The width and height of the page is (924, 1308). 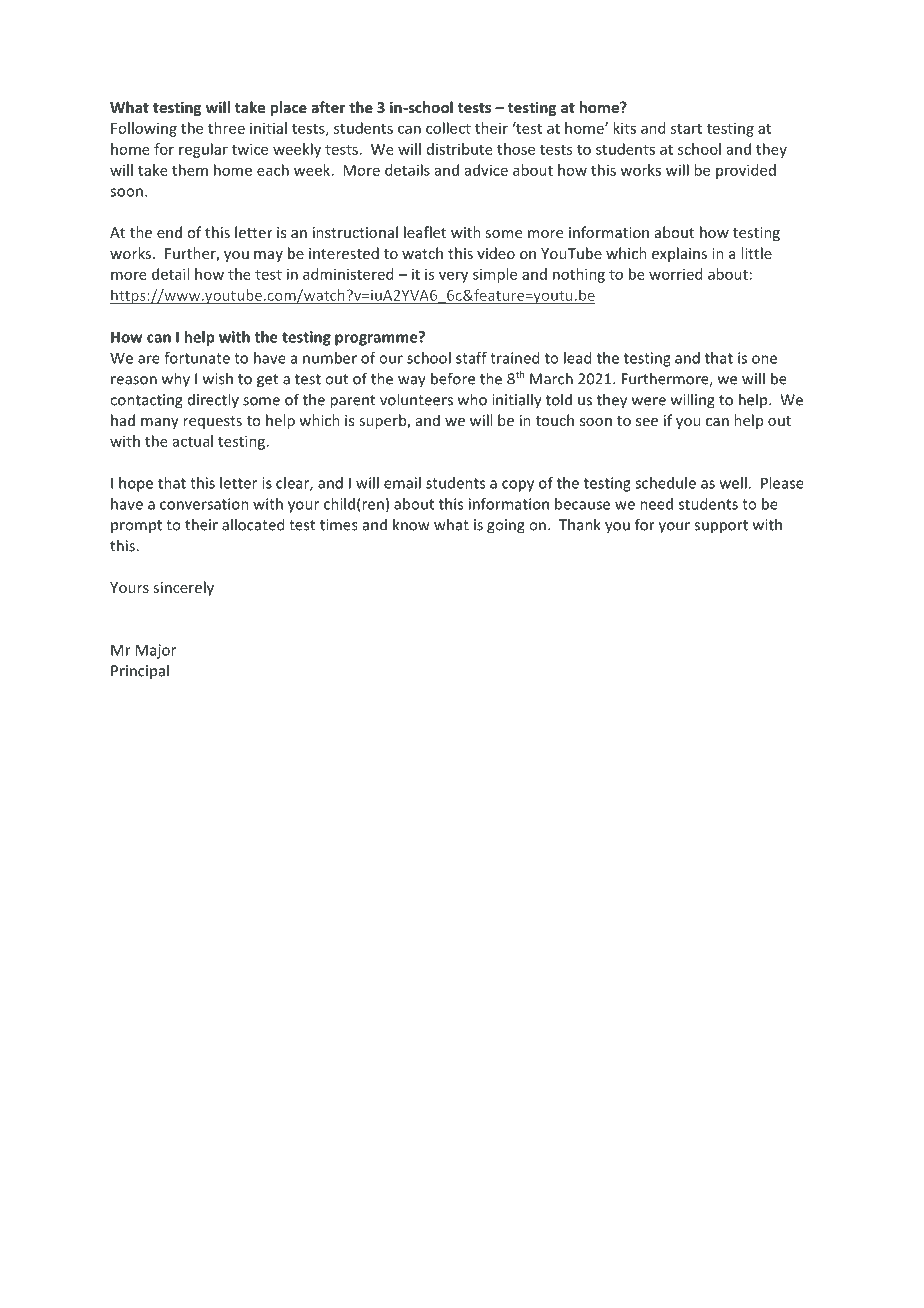 What do you see at coordinates (453, 277) in the page?
I see `very` at bounding box center [453, 277].
